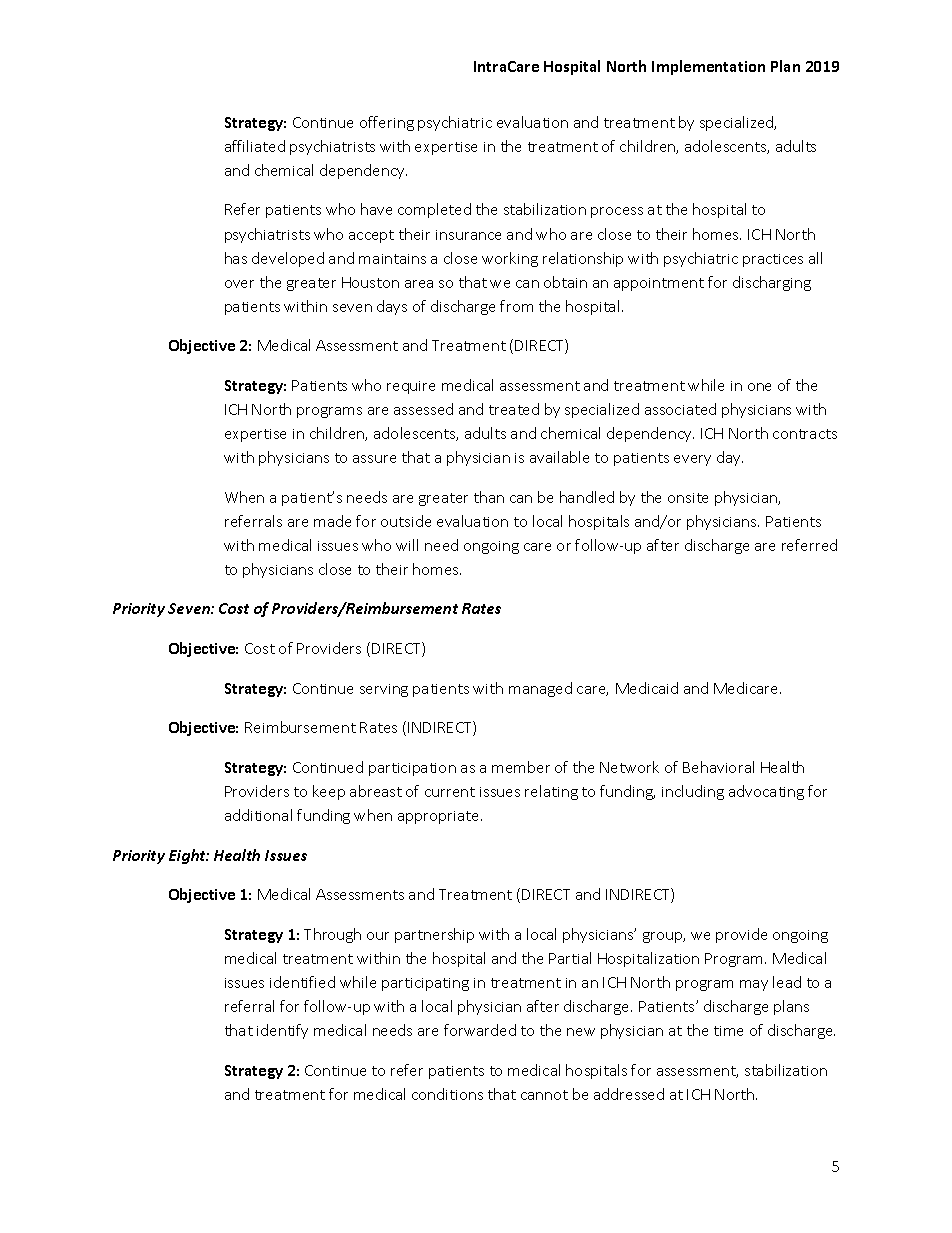 This document has width=952, height=1233. Describe the element at coordinates (688, 498) in the document. I see `onsite` at that location.
